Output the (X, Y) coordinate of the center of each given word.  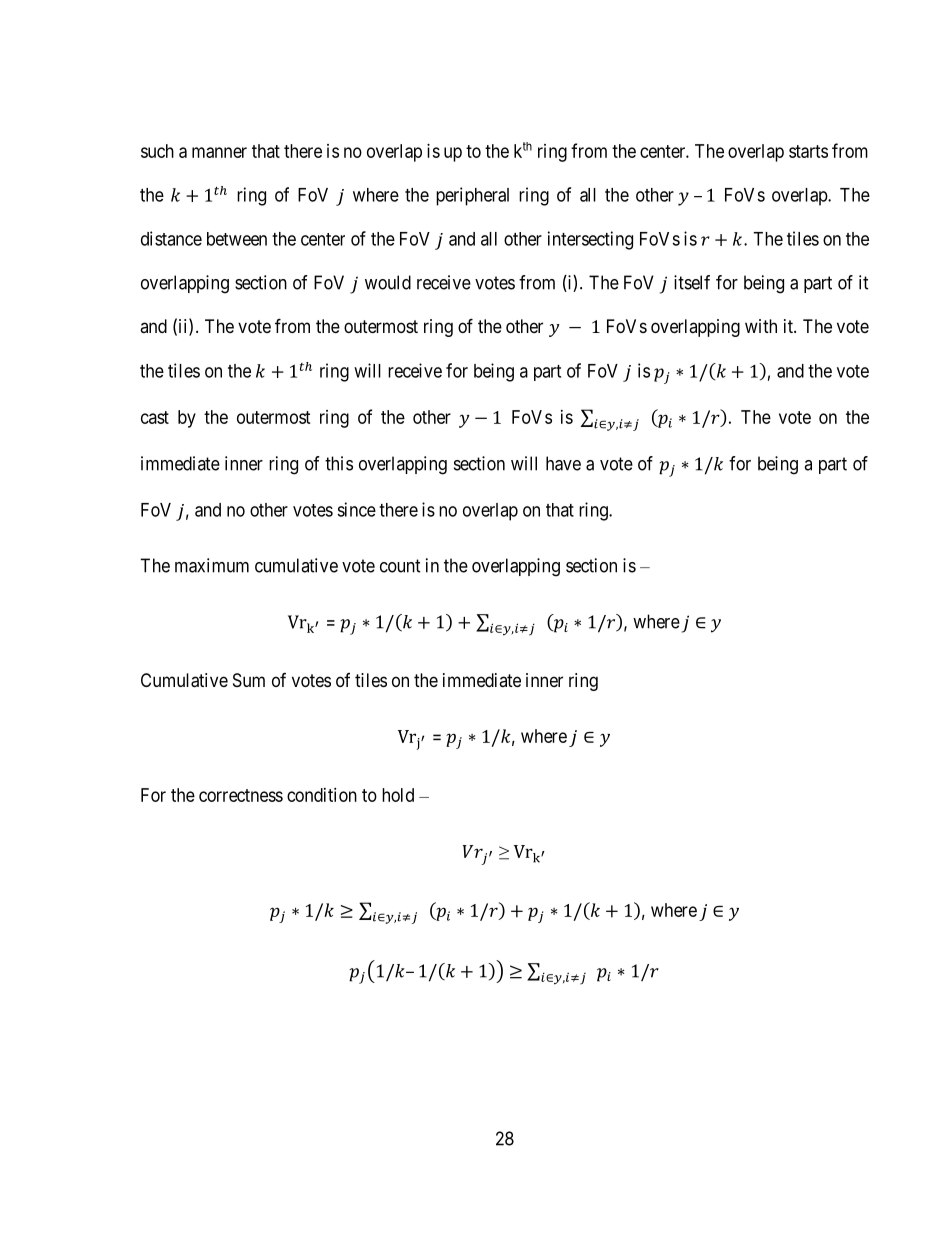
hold (398, 795)
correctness (241, 795)
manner (219, 152)
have (563, 463)
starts (808, 151)
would (388, 282)
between (237, 239)
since (356, 509)
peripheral (472, 196)
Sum (249, 680)
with (761, 326)
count (400, 566)
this (339, 463)
